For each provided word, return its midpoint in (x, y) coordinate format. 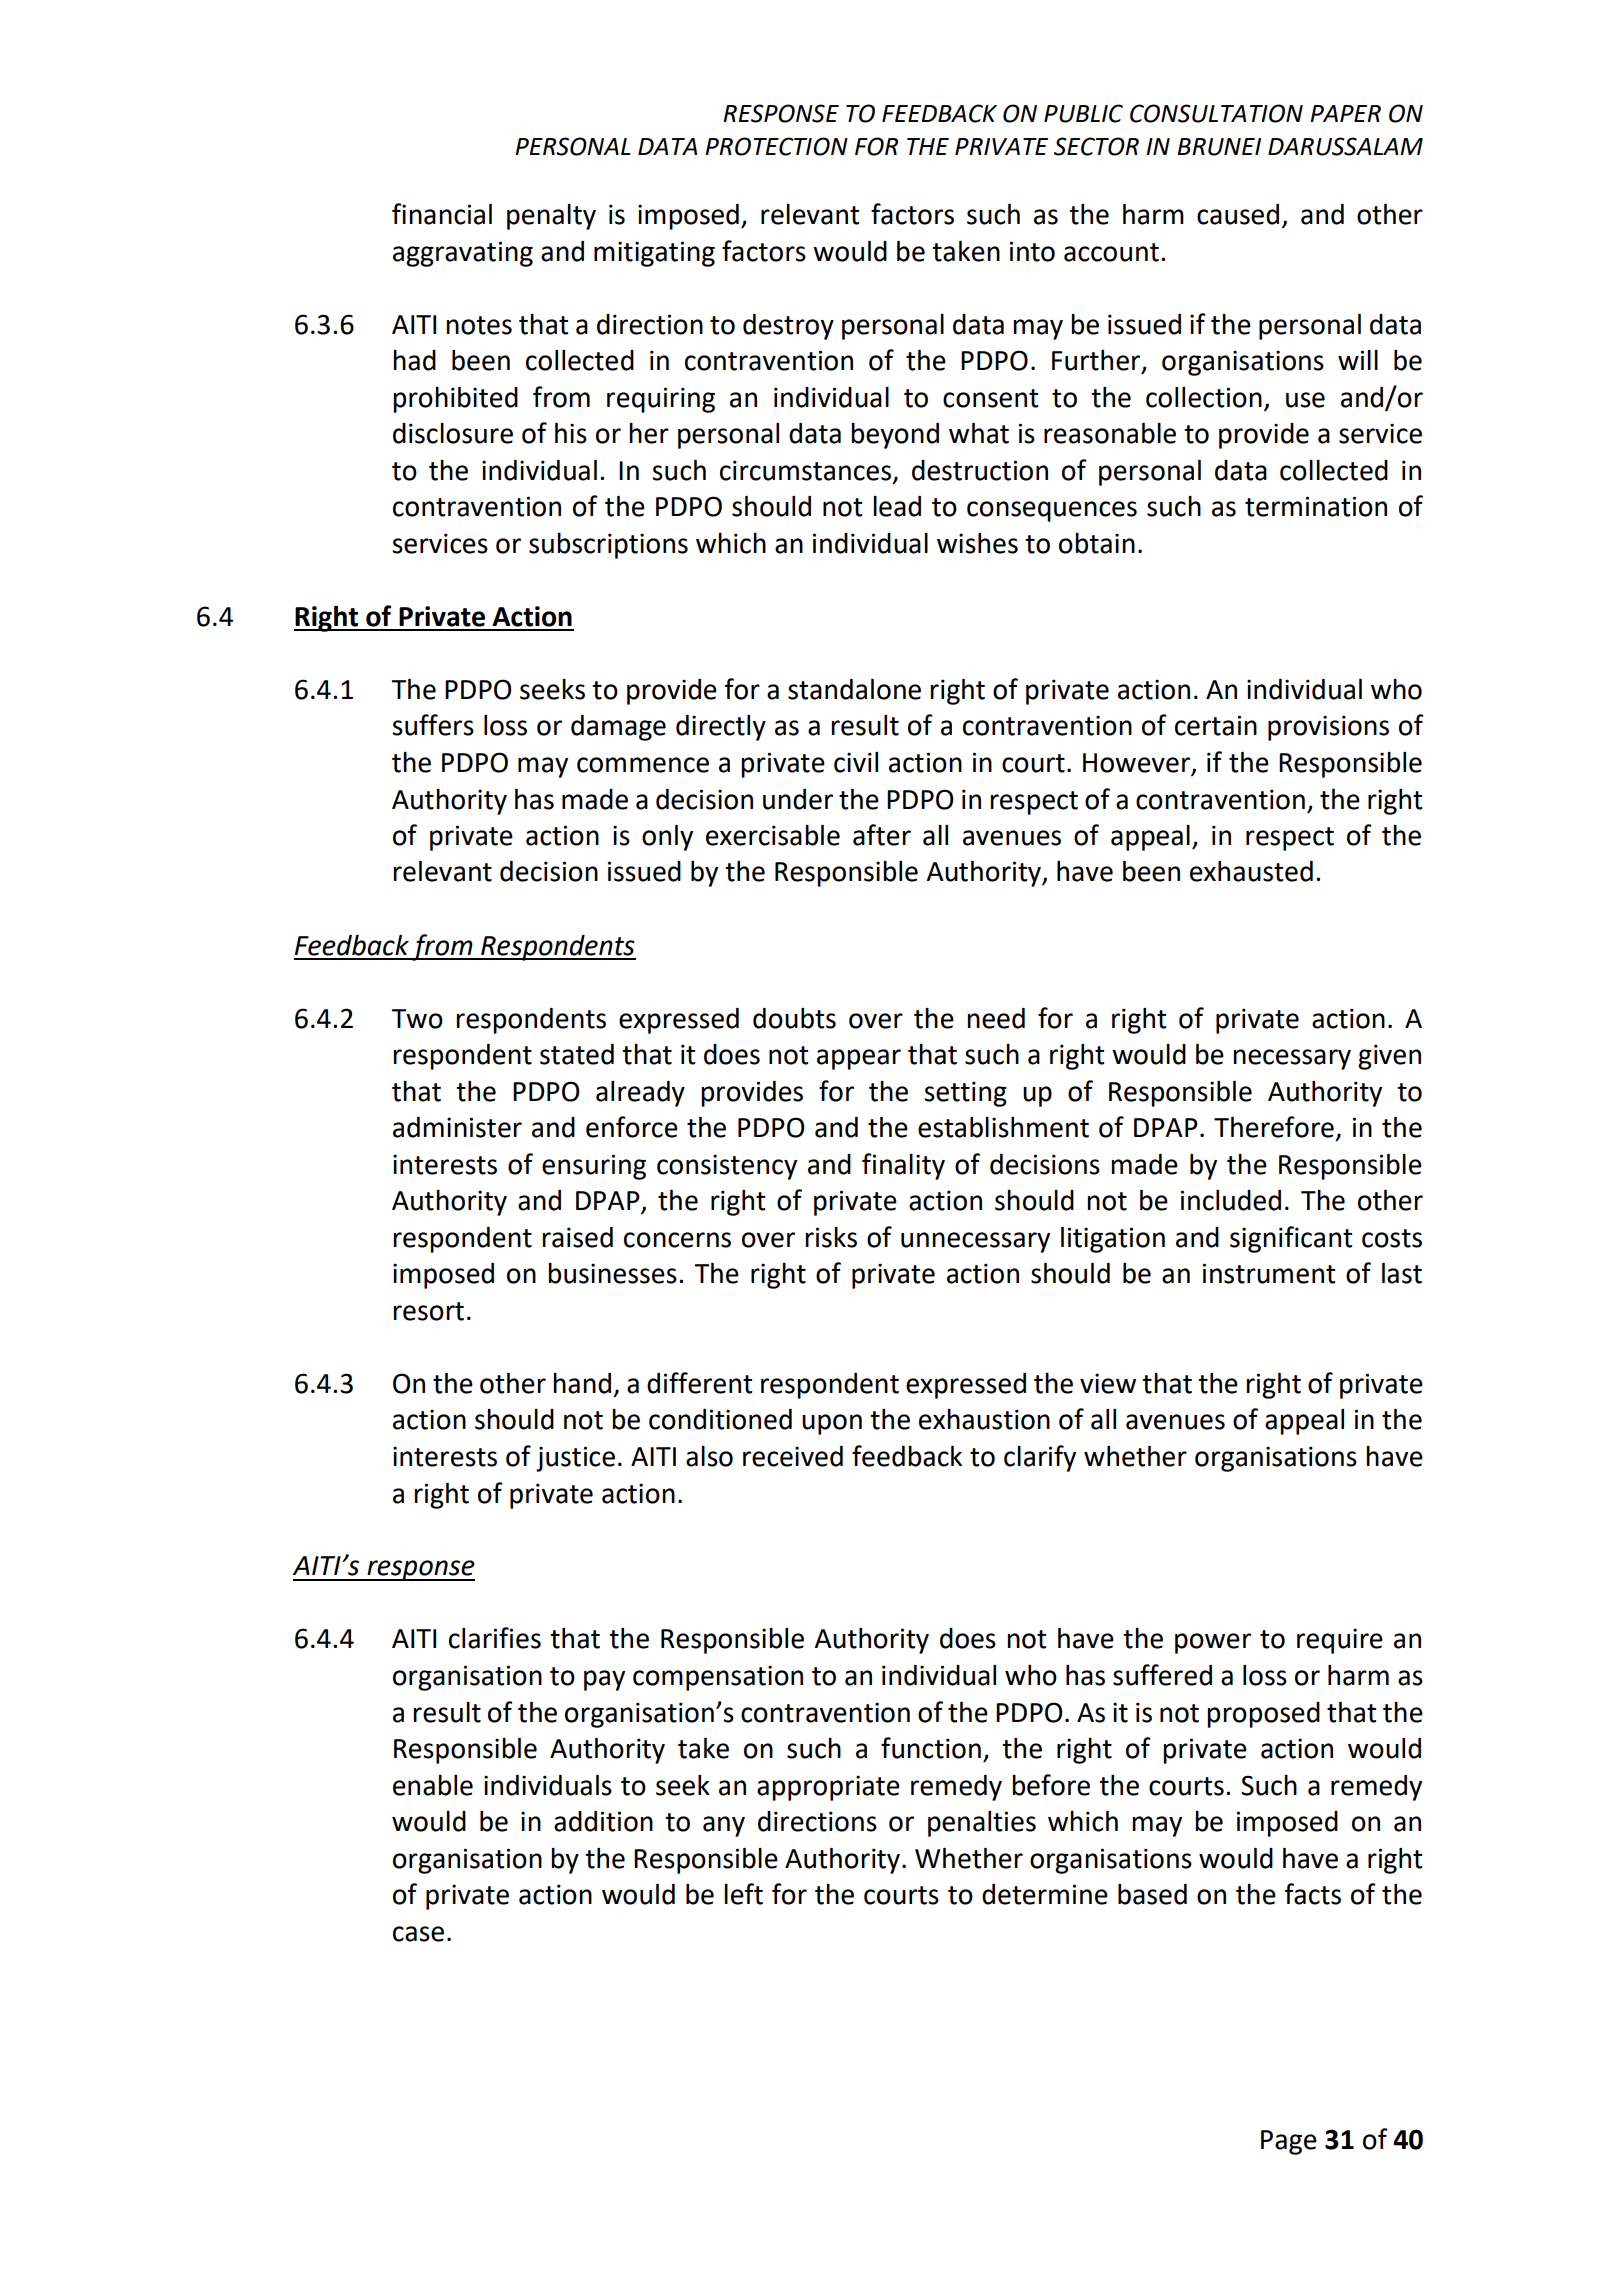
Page (1289, 2142)
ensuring (594, 1167)
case (418, 1934)
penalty (551, 217)
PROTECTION (776, 146)
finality (903, 1166)
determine (1045, 1894)
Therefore (1274, 1127)
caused (1238, 214)
